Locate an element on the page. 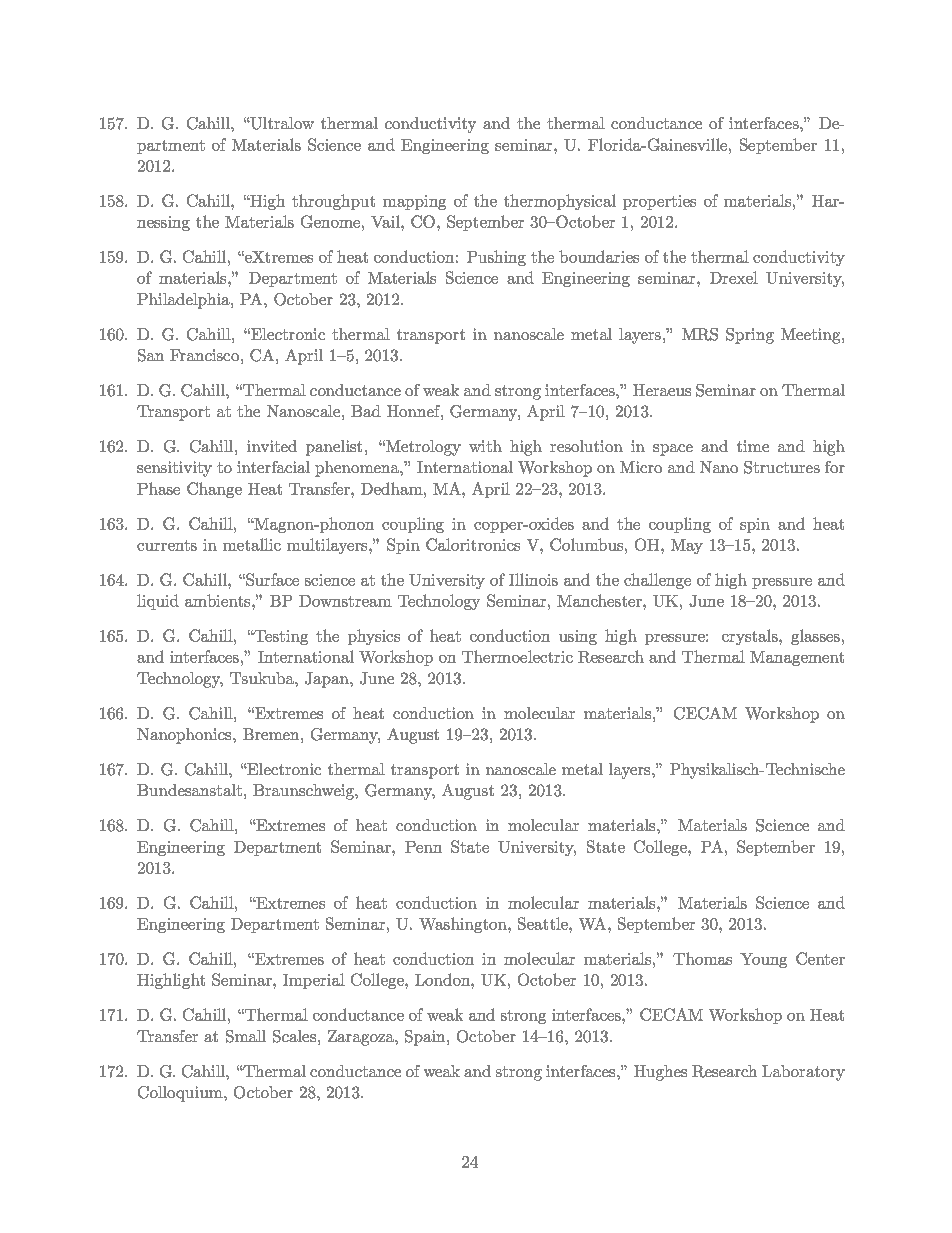 The height and width of the document is (1233, 952). Spain is located at coordinates (426, 1038).
